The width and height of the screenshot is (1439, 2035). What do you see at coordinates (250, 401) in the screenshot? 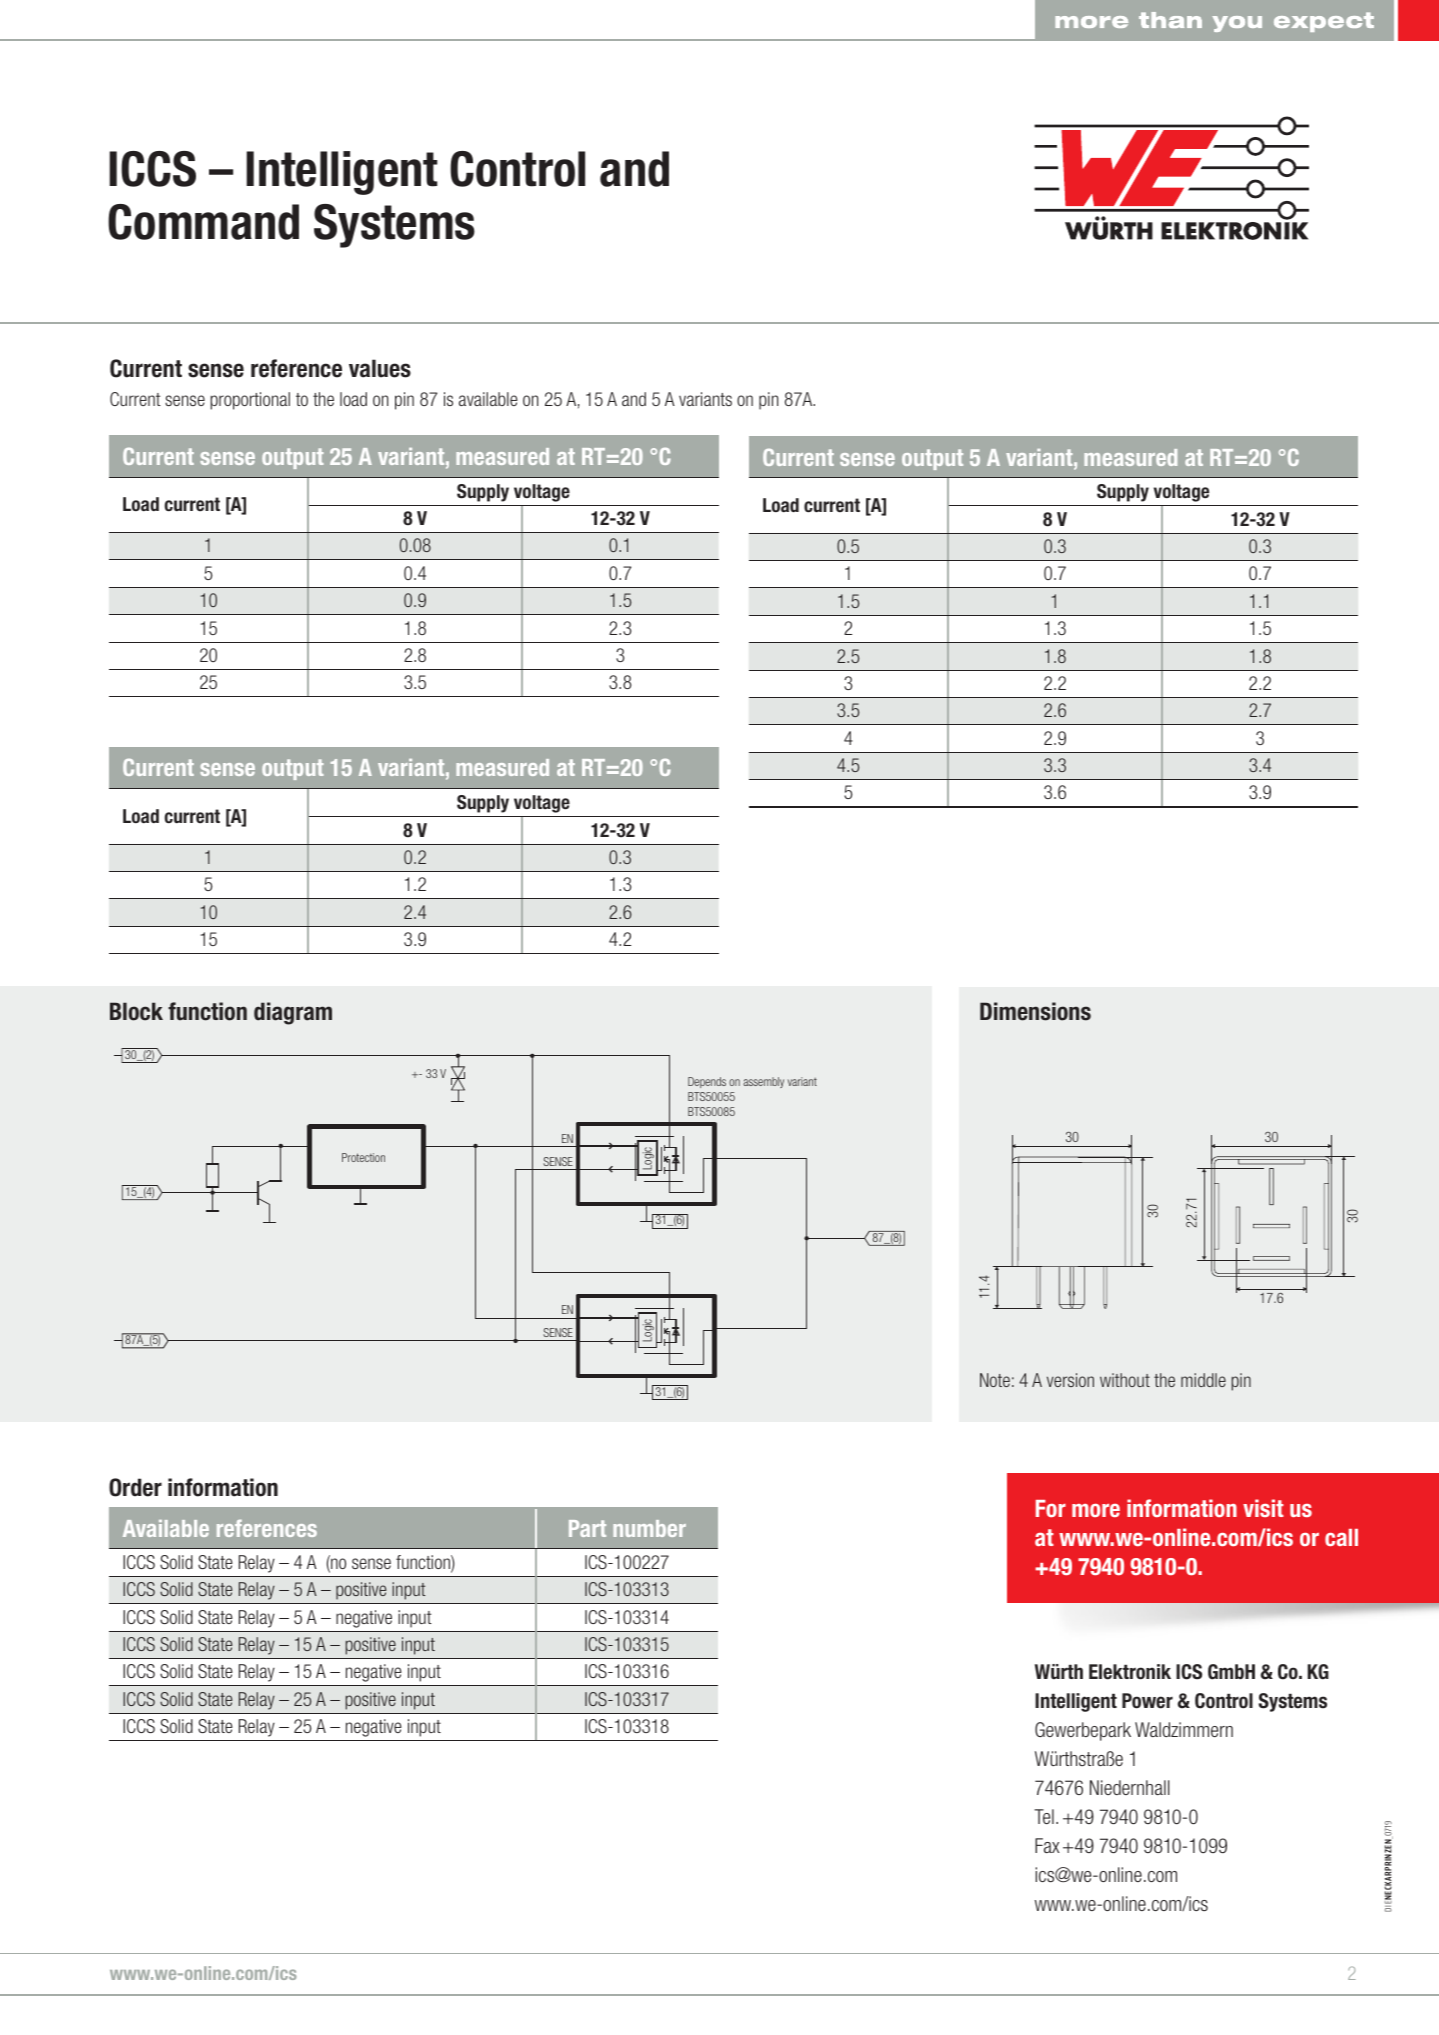
I see `proportional` at bounding box center [250, 401].
